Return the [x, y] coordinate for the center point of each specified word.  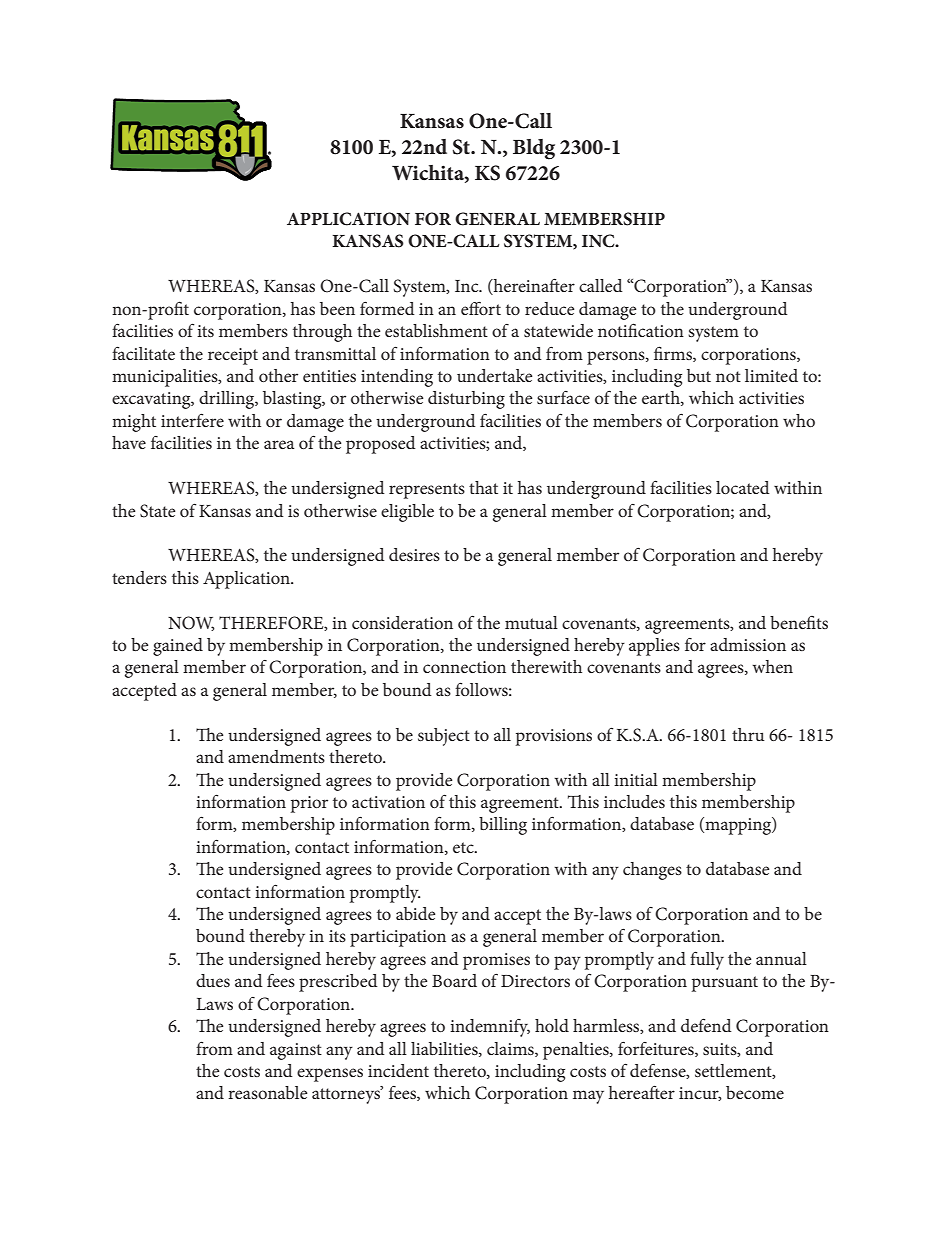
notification [641, 330]
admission [748, 644]
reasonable [267, 1092]
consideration [402, 622]
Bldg [534, 149]
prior [309, 804]
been [337, 308]
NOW [191, 623]
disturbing [466, 400]
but [699, 375]
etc [464, 847]
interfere [192, 420]
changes [652, 871]
